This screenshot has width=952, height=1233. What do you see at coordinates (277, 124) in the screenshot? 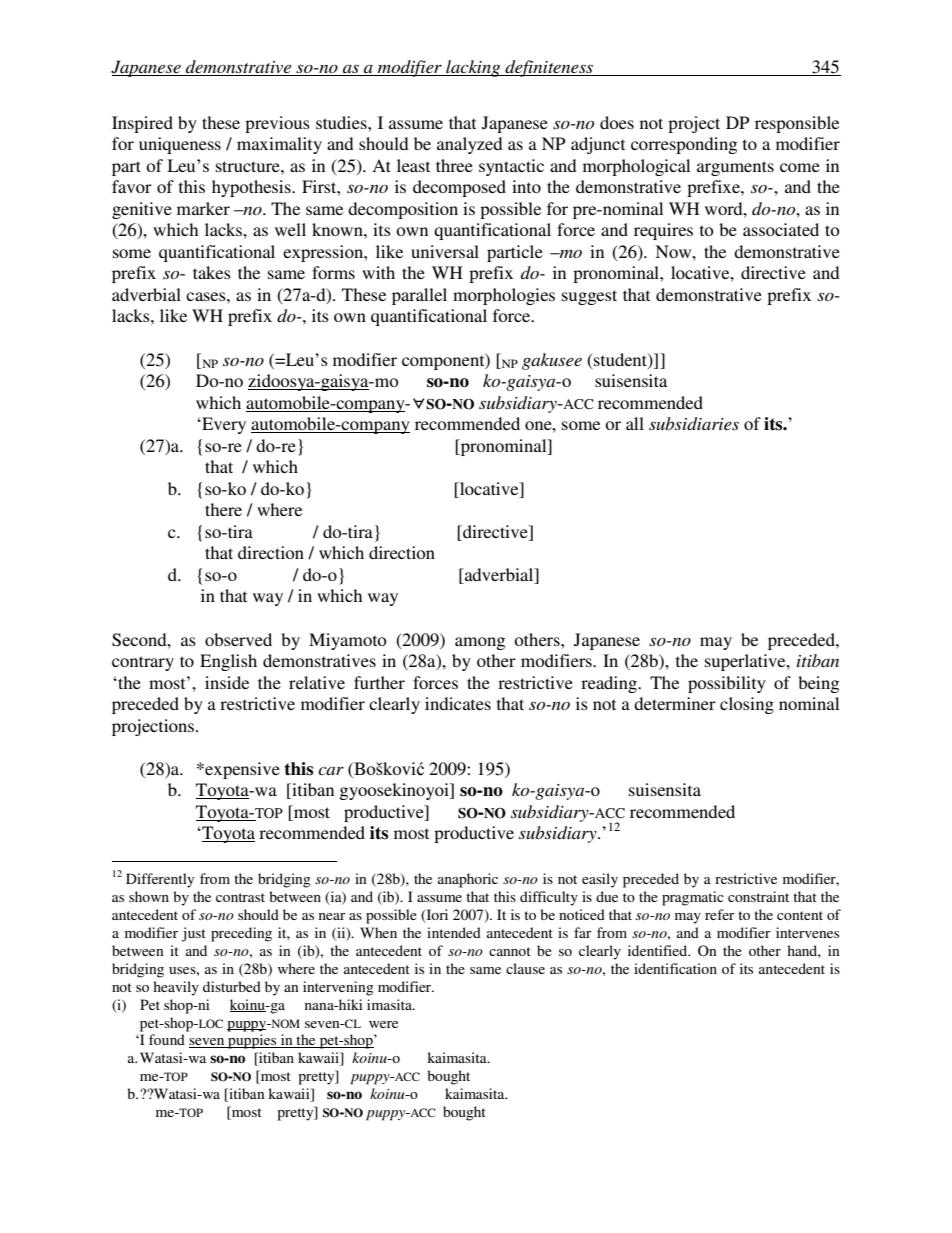
I see `previous` at bounding box center [277, 124].
